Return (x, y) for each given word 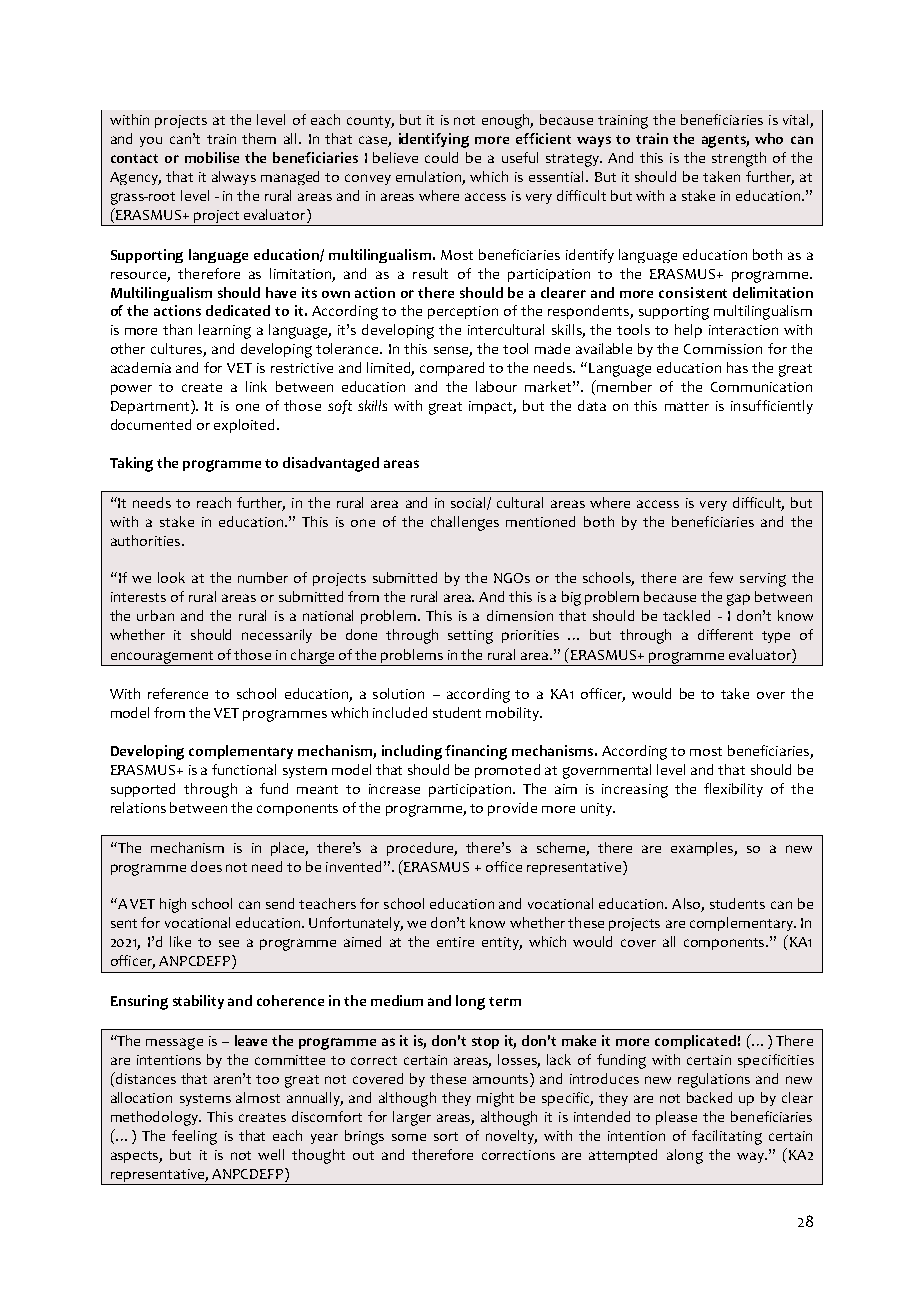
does (206, 866)
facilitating (727, 1137)
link (256, 386)
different (725, 634)
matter (687, 406)
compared (452, 369)
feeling (194, 1137)
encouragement (162, 658)
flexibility (733, 790)
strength (739, 159)
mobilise (212, 157)
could (441, 157)
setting (470, 637)
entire (455, 942)
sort (446, 1136)
